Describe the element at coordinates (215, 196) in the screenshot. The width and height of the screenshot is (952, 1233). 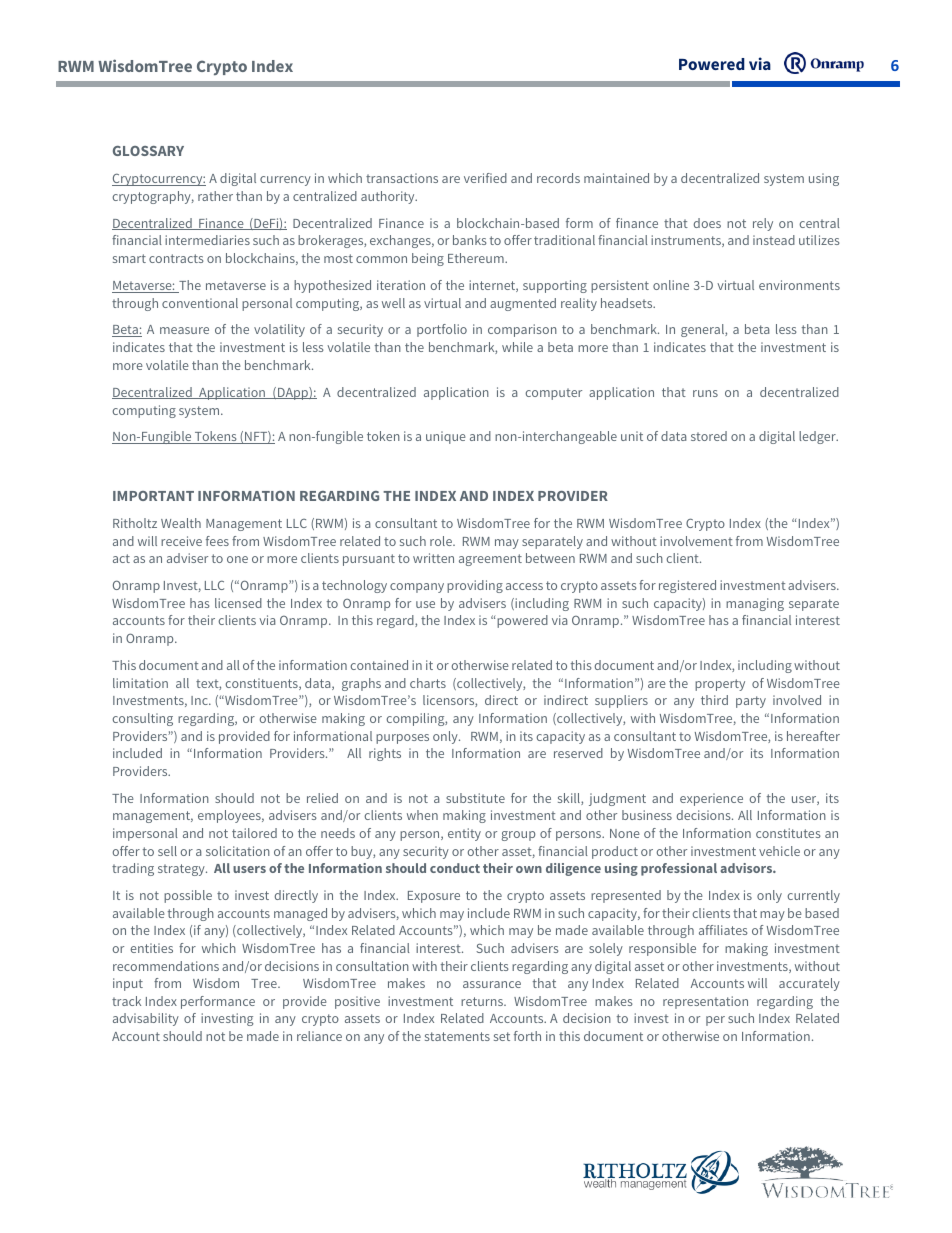
I see `rather` at that location.
